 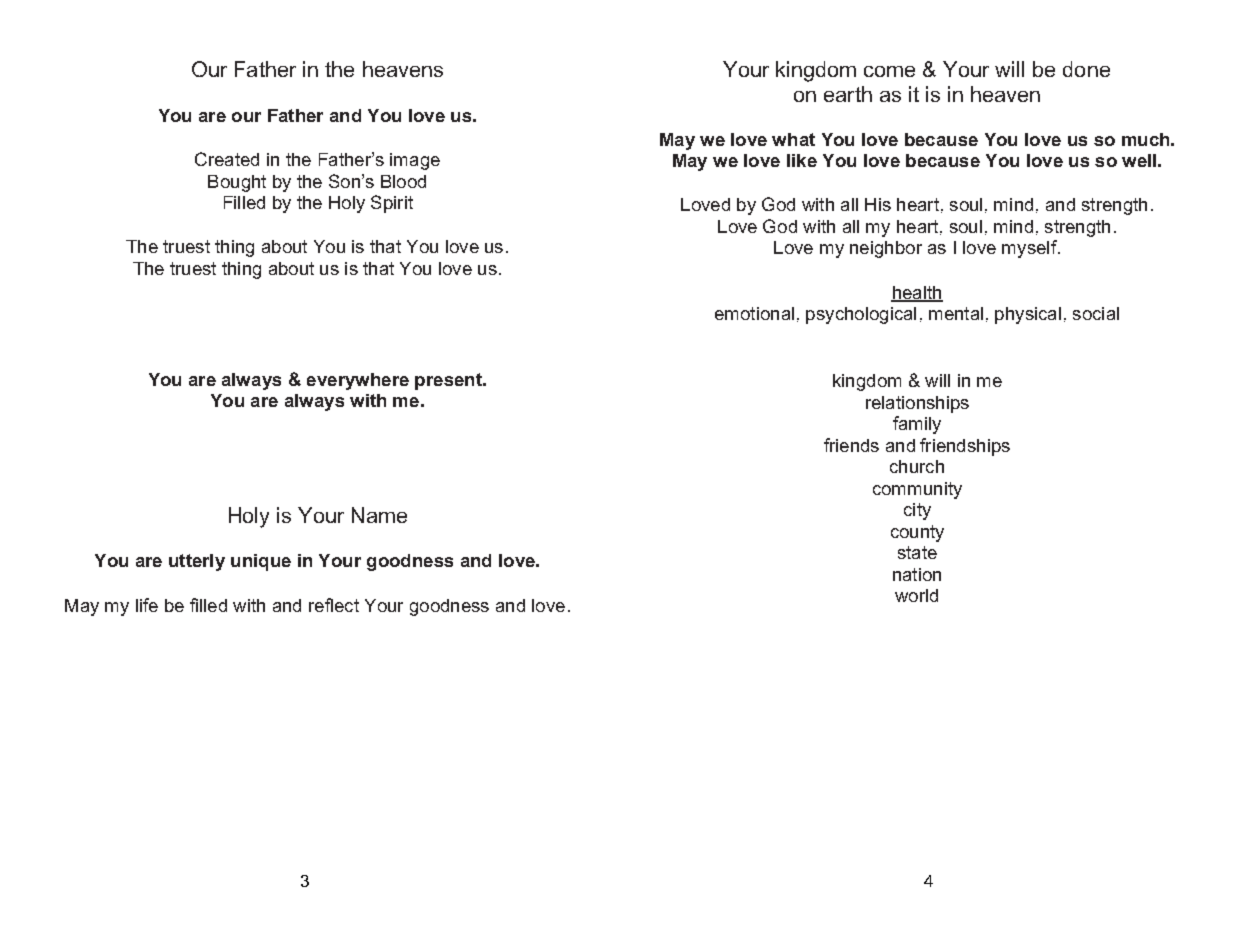 I want to click on earth, so click(x=848, y=94).
